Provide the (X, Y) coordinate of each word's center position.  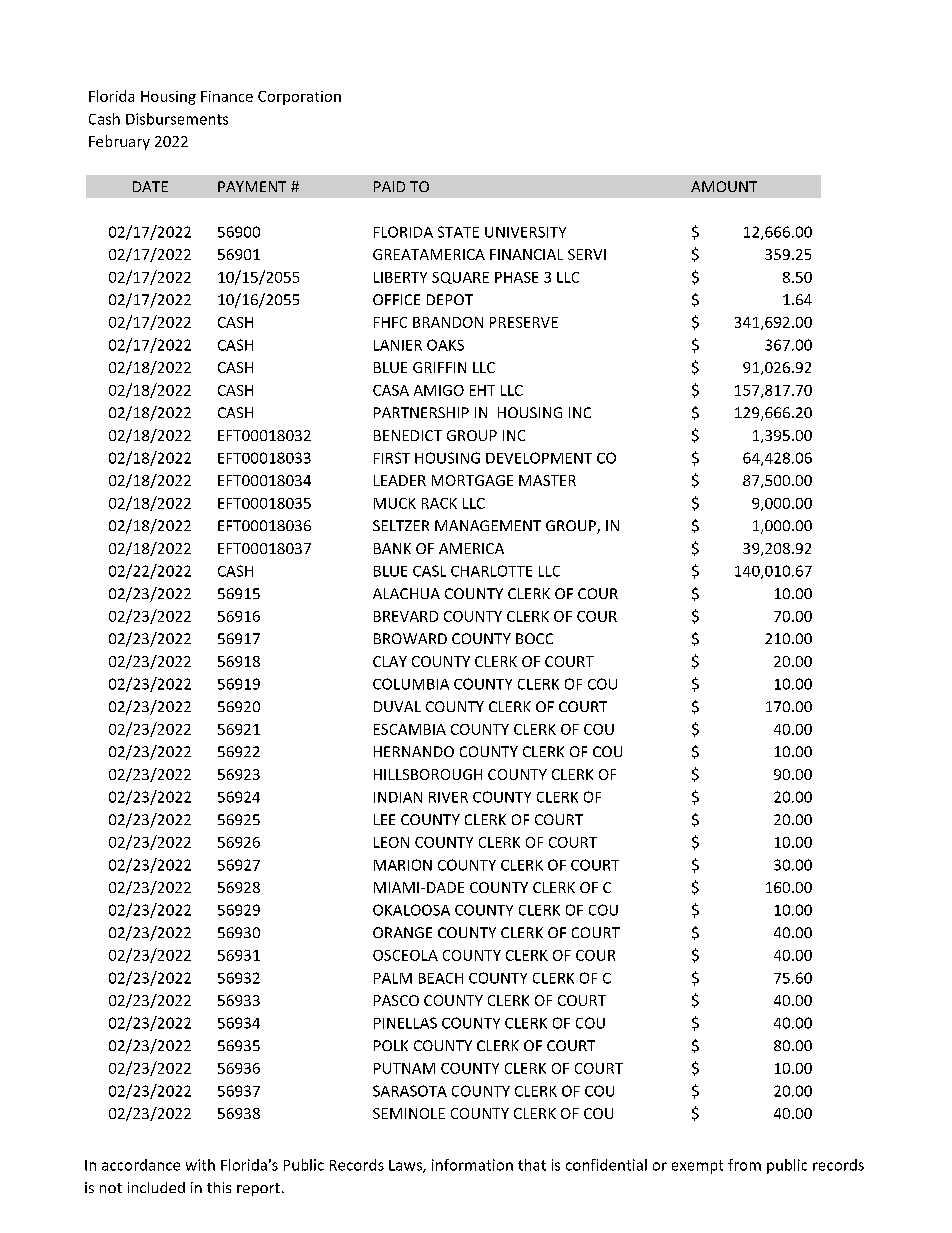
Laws (406, 1166)
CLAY (390, 661)
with (200, 1165)
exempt (697, 1167)
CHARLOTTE (491, 571)
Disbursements (177, 119)
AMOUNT (724, 186)
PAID (389, 186)
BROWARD (410, 638)
